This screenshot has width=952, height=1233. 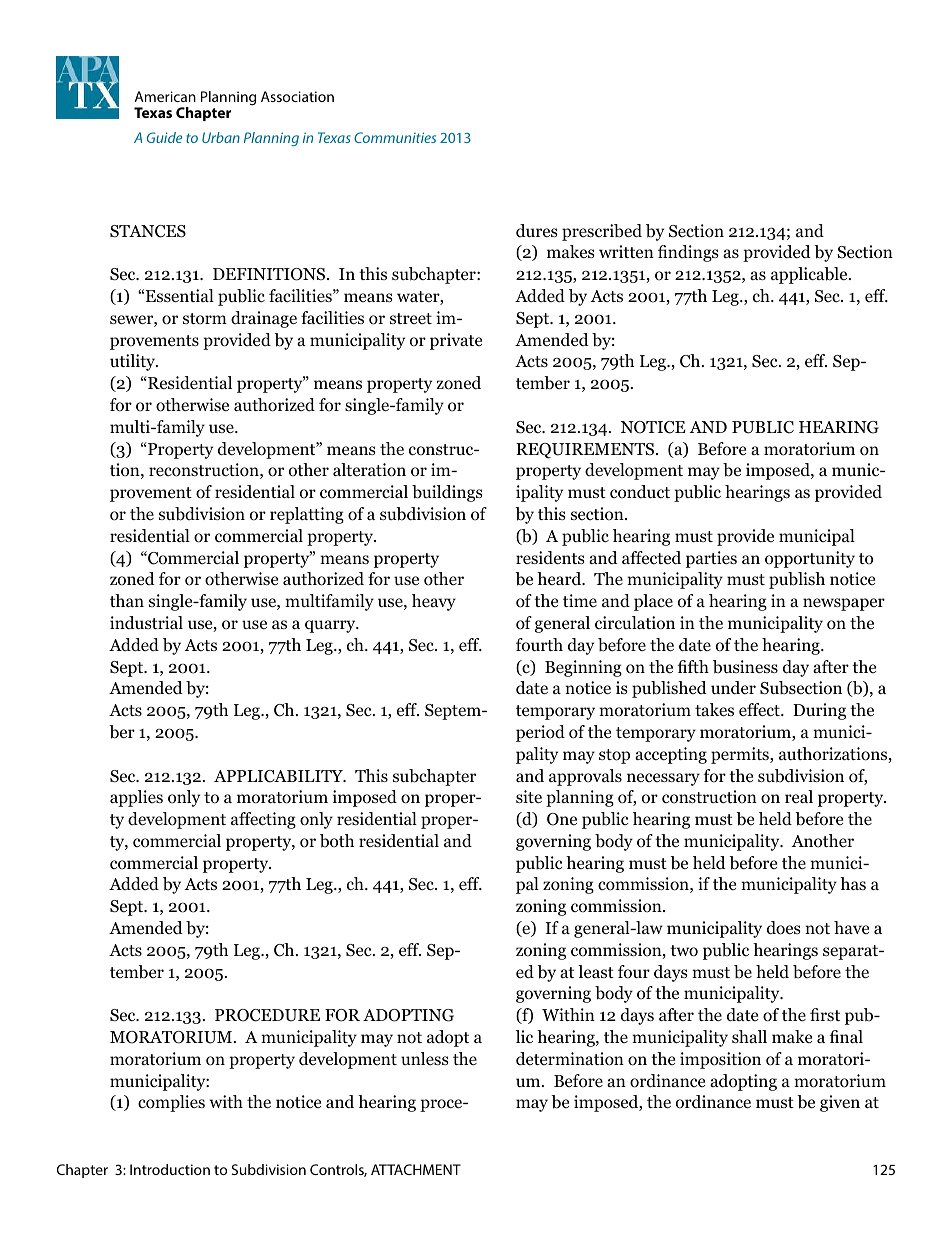 I want to click on site, so click(x=529, y=797).
